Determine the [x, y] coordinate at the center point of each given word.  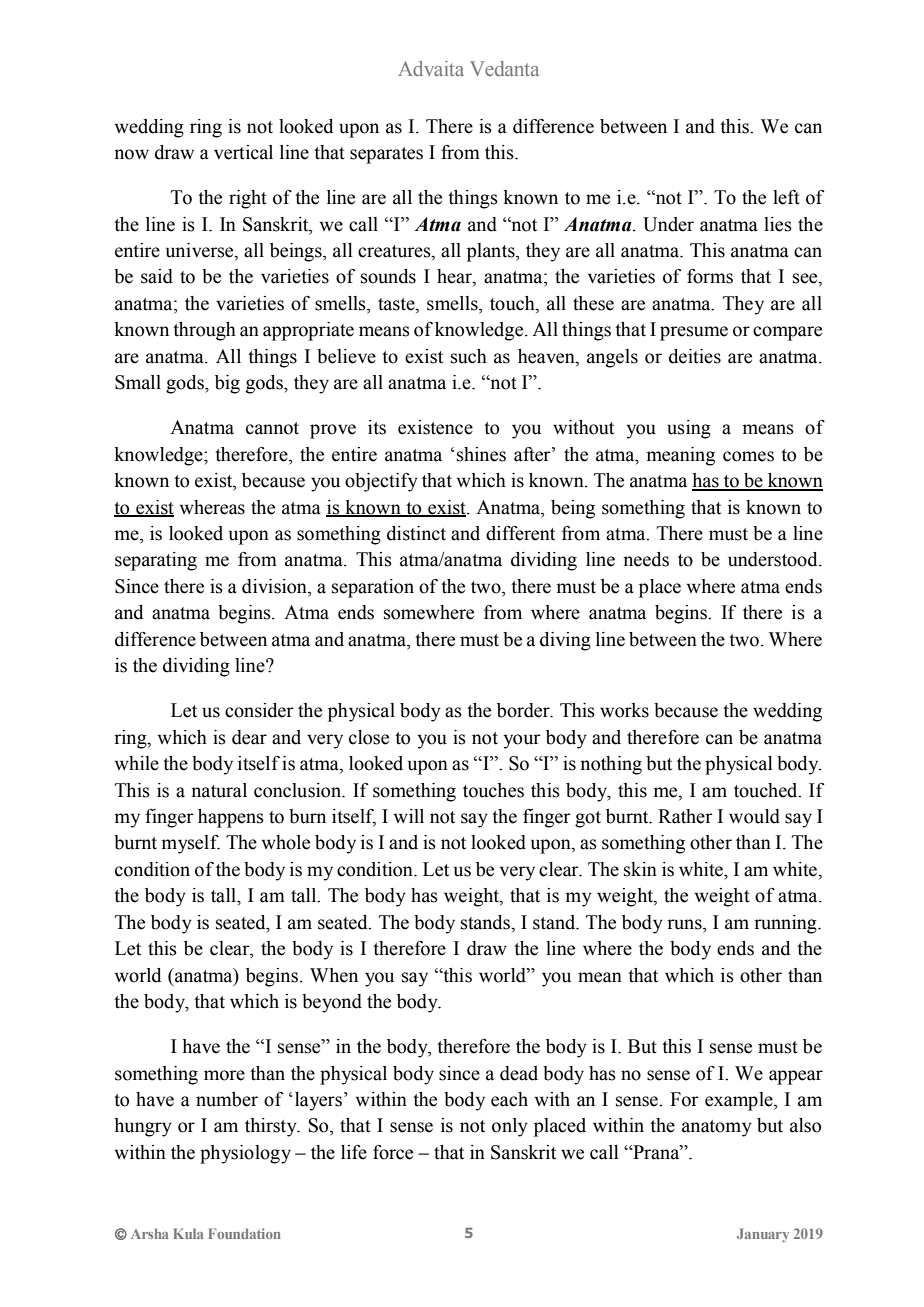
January [763, 1235]
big [227, 384]
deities [695, 356]
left [786, 197]
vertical [243, 152]
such [469, 356]
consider [259, 710]
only [510, 1127]
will [409, 816]
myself [190, 844]
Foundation [244, 1233]
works [624, 710]
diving [565, 641]
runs [685, 924]
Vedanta [504, 68]
